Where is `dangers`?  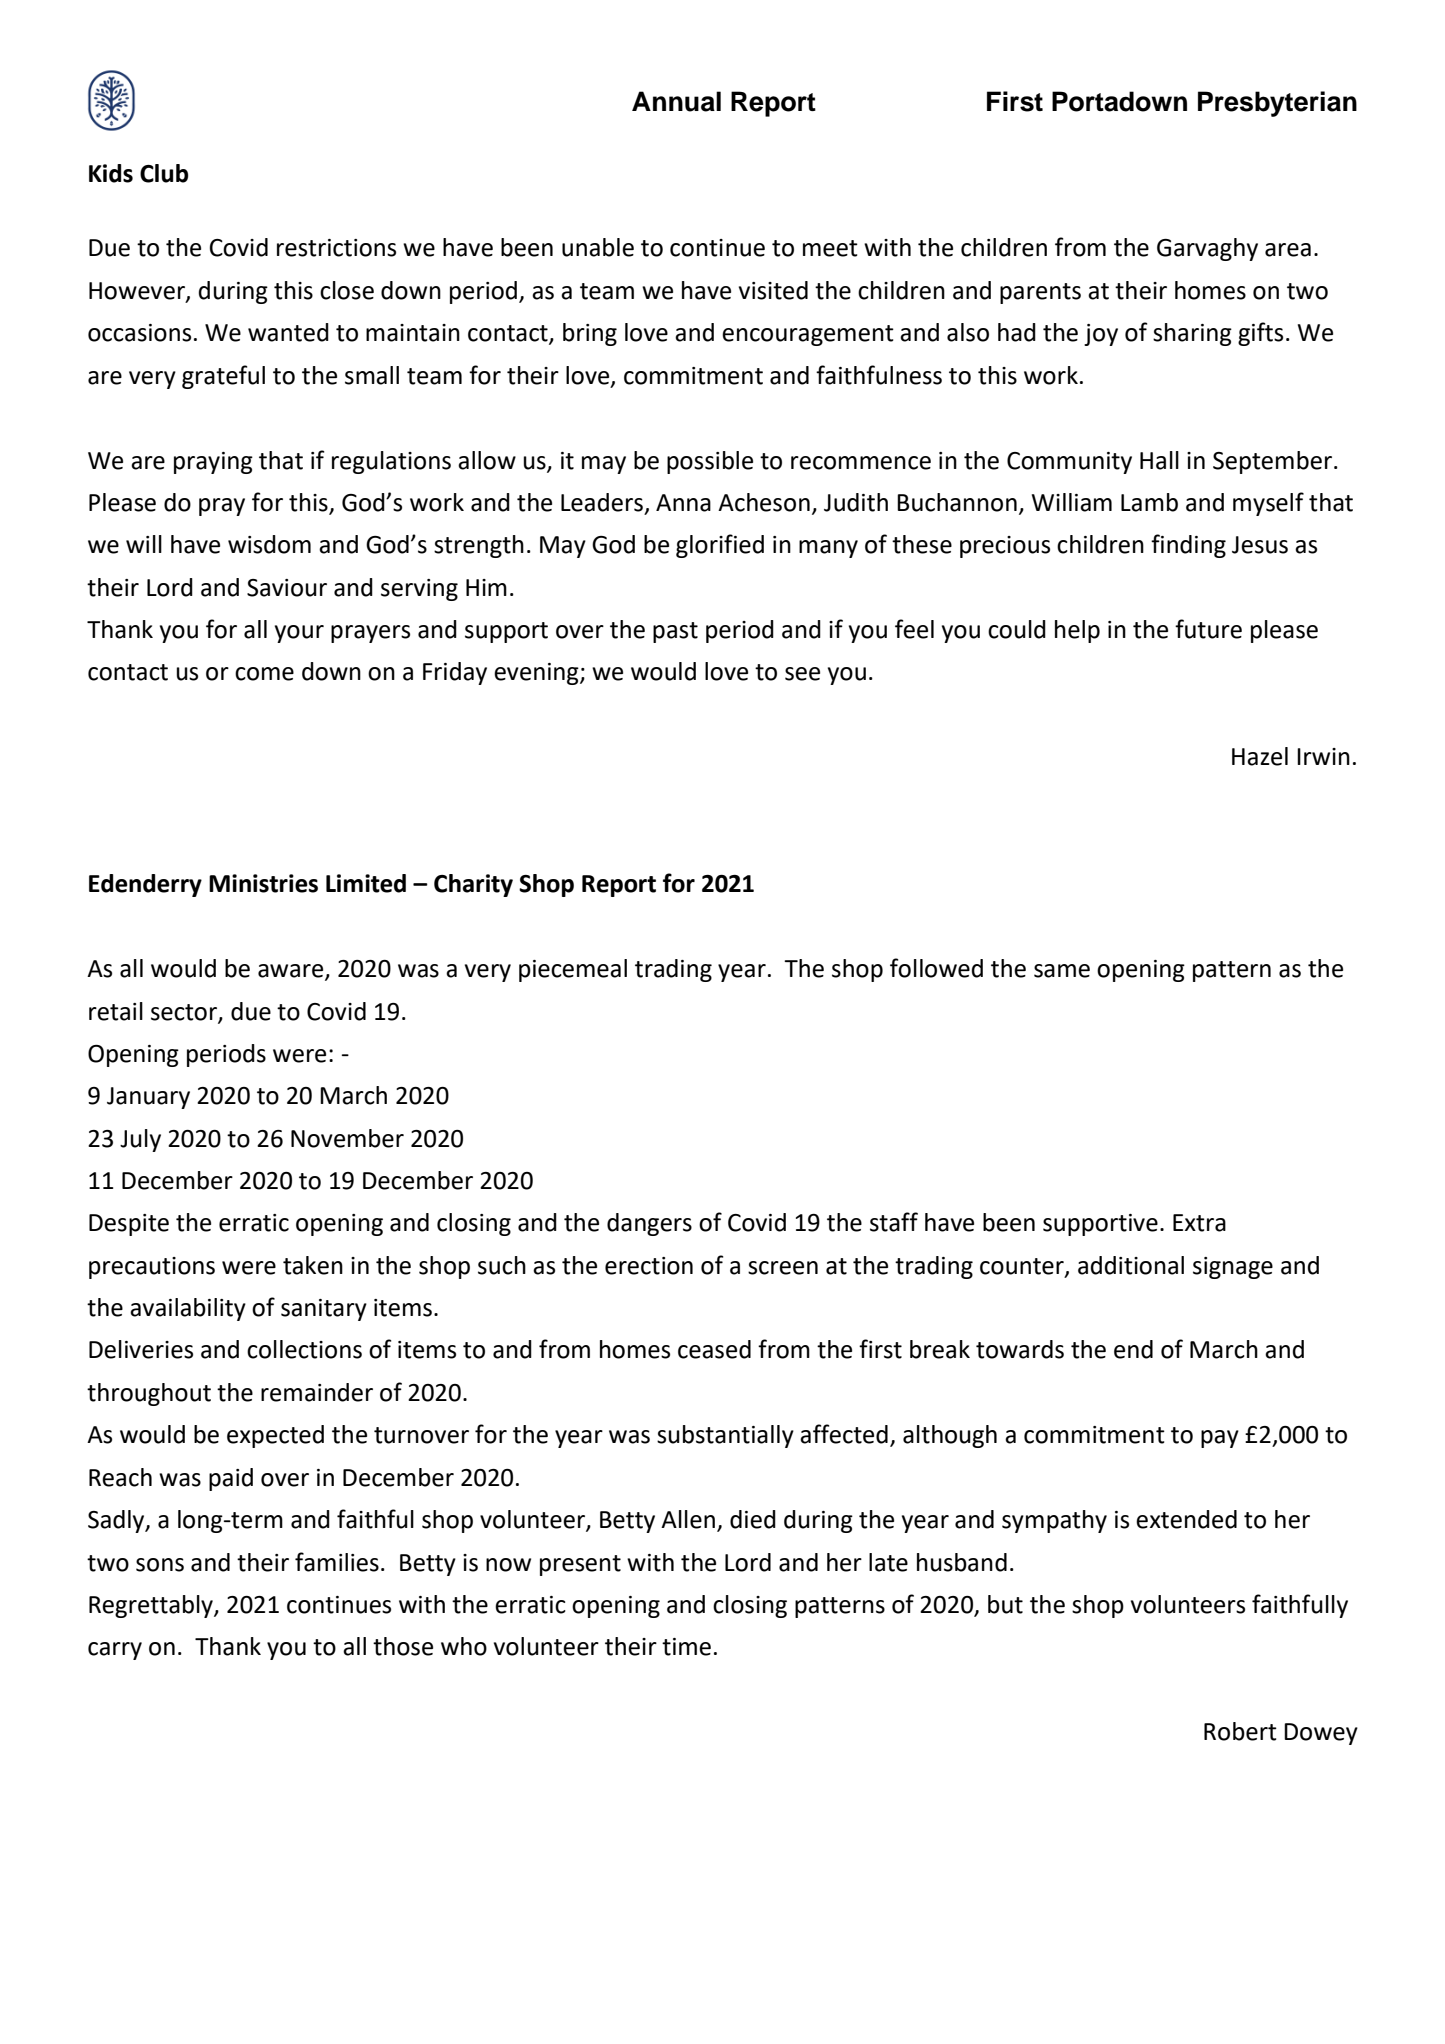
dangers is located at coordinates (649, 1224).
